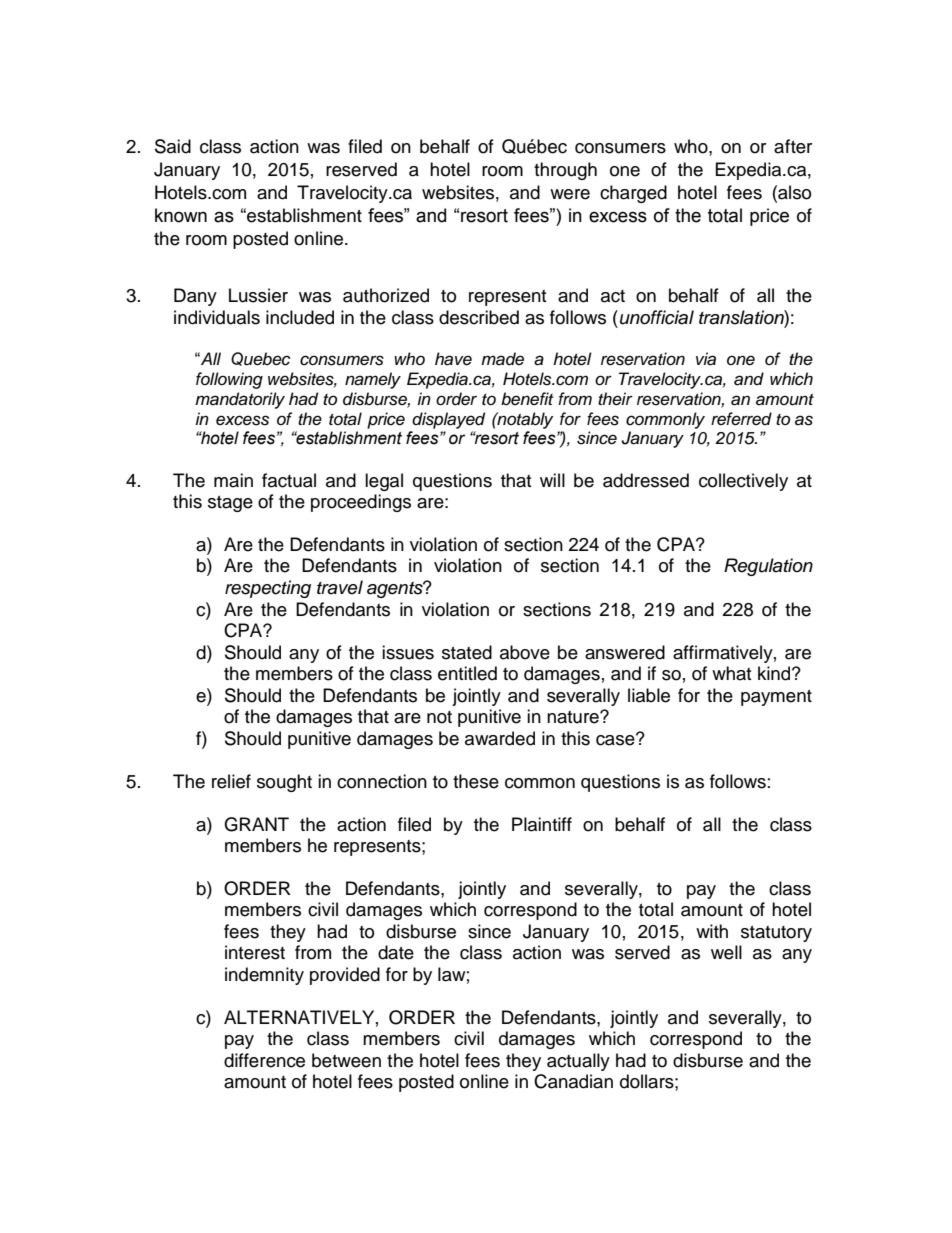 This page has width=952, height=1233. Describe the element at coordinates (527, 398) in the page. I see `benefit` at that location.
